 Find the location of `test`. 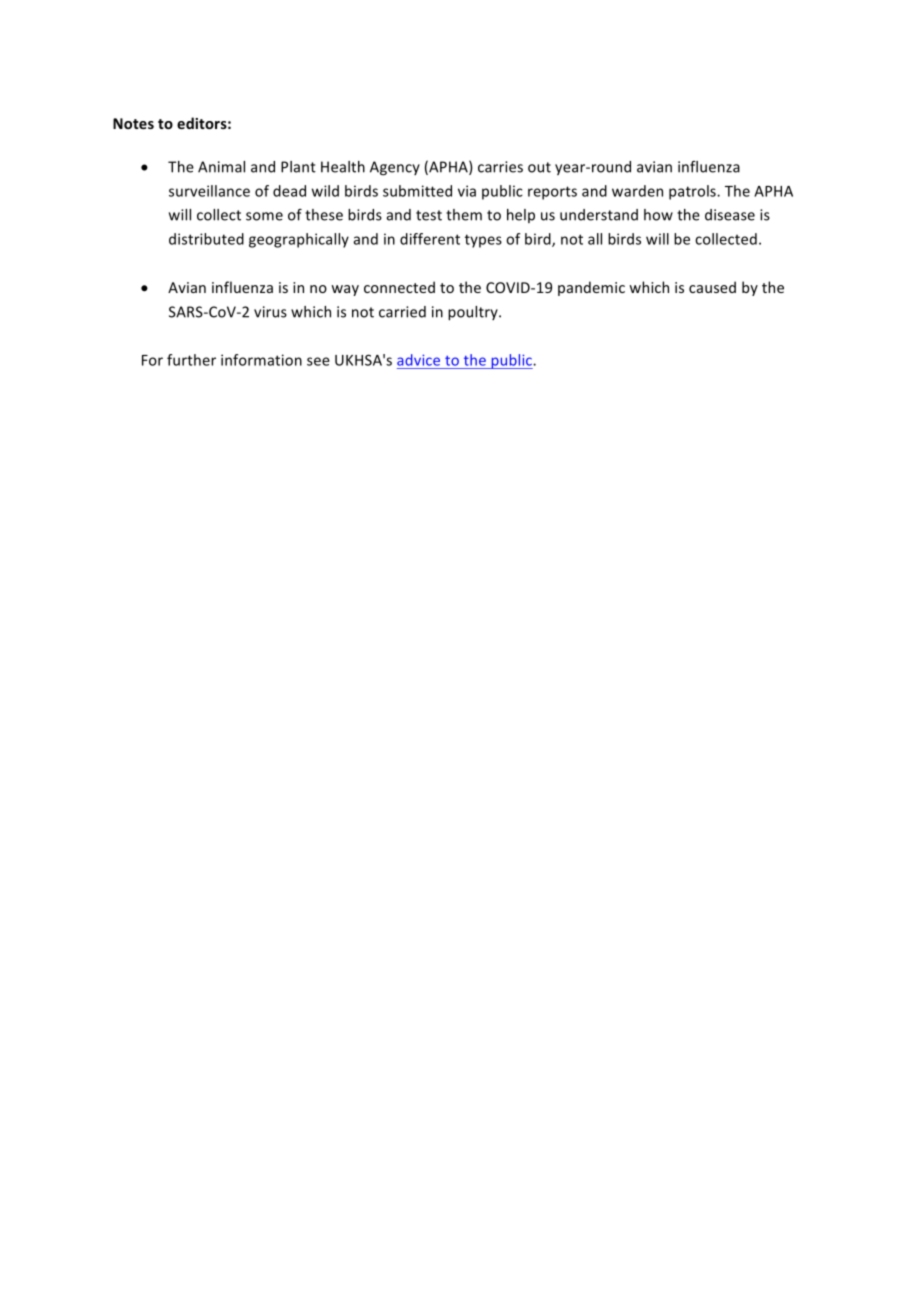

test is located at coordinates (429, 215).
